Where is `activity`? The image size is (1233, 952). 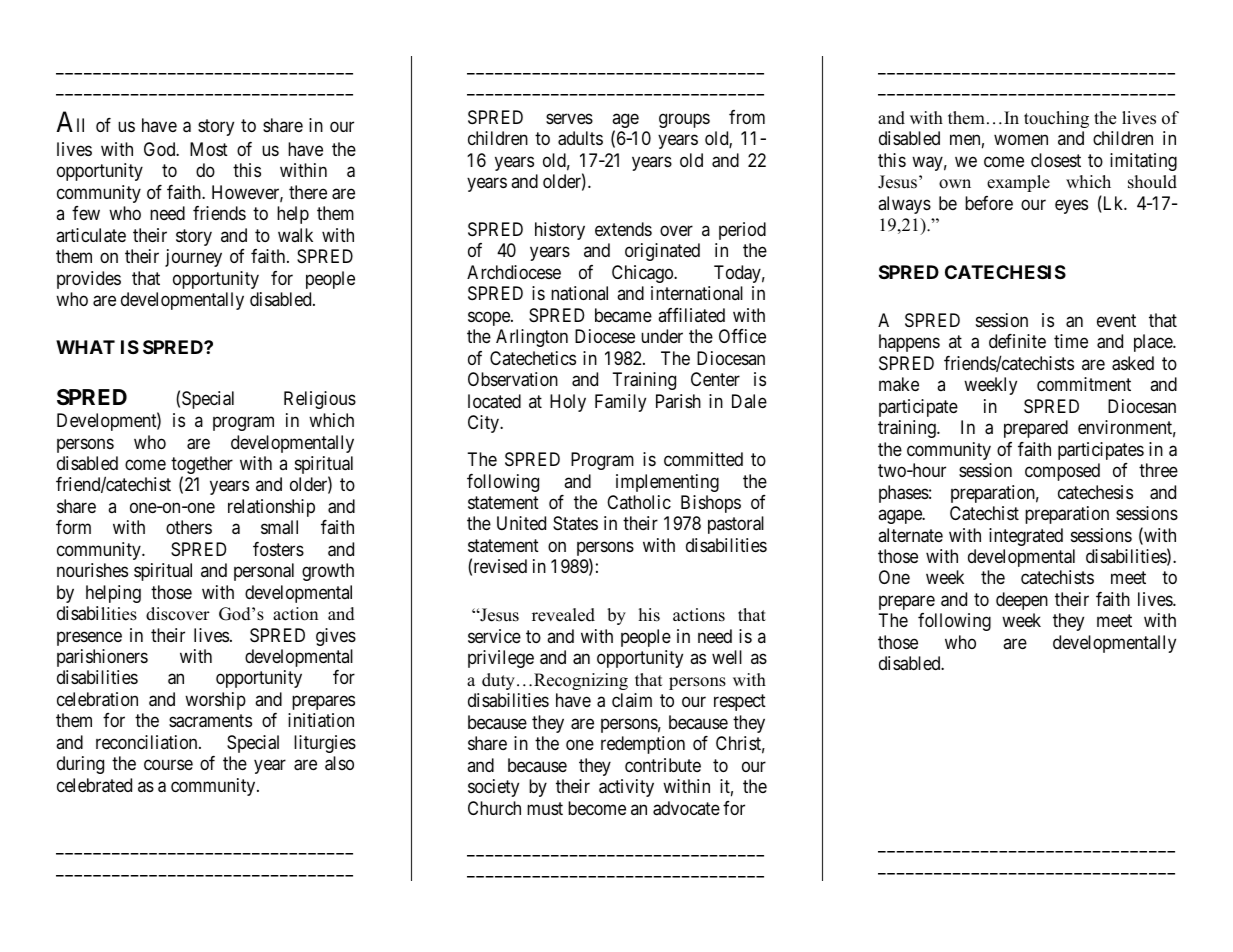 activity is located at coordinates (626, 788).
